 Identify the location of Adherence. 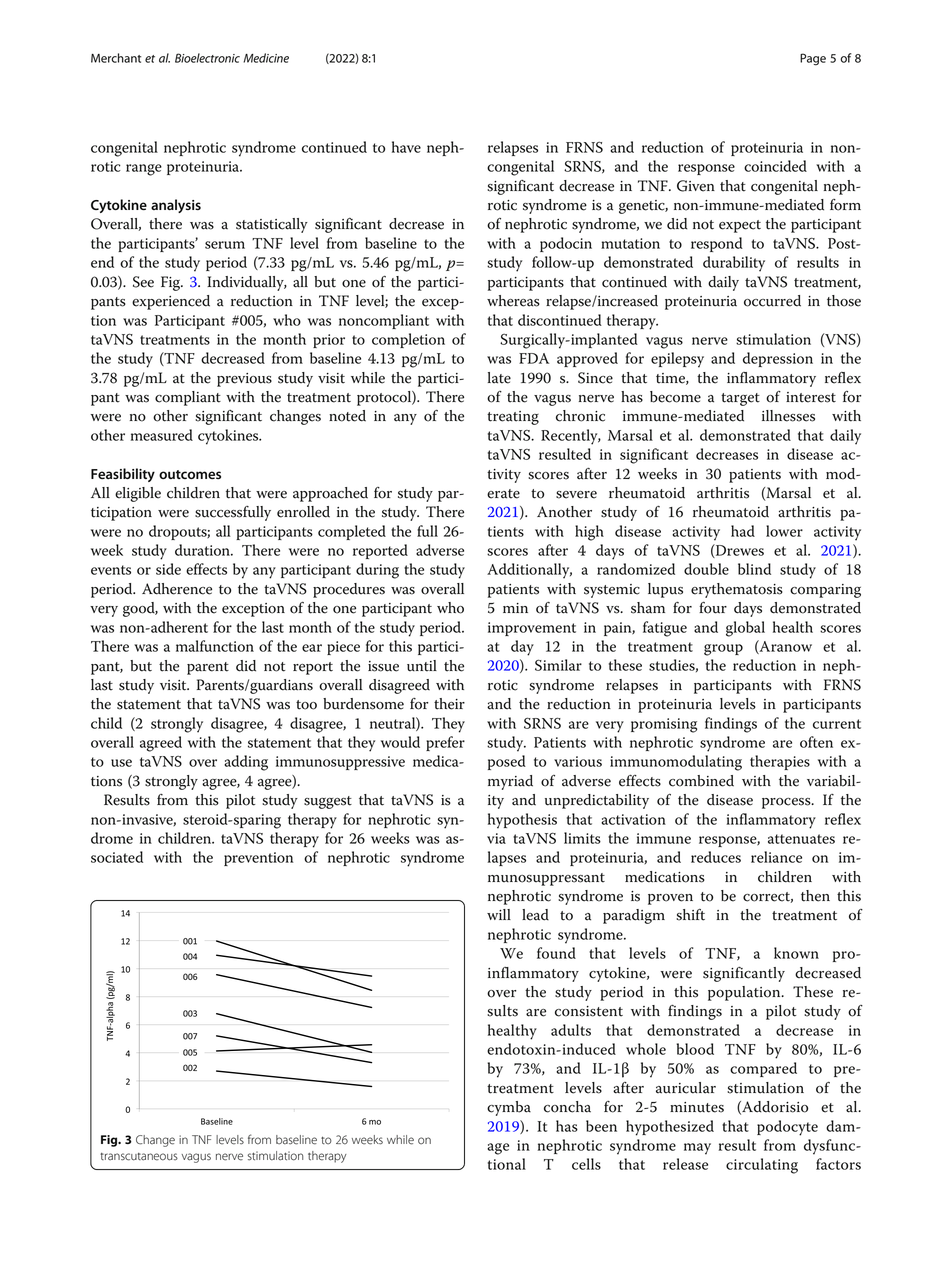
(177, 589).
